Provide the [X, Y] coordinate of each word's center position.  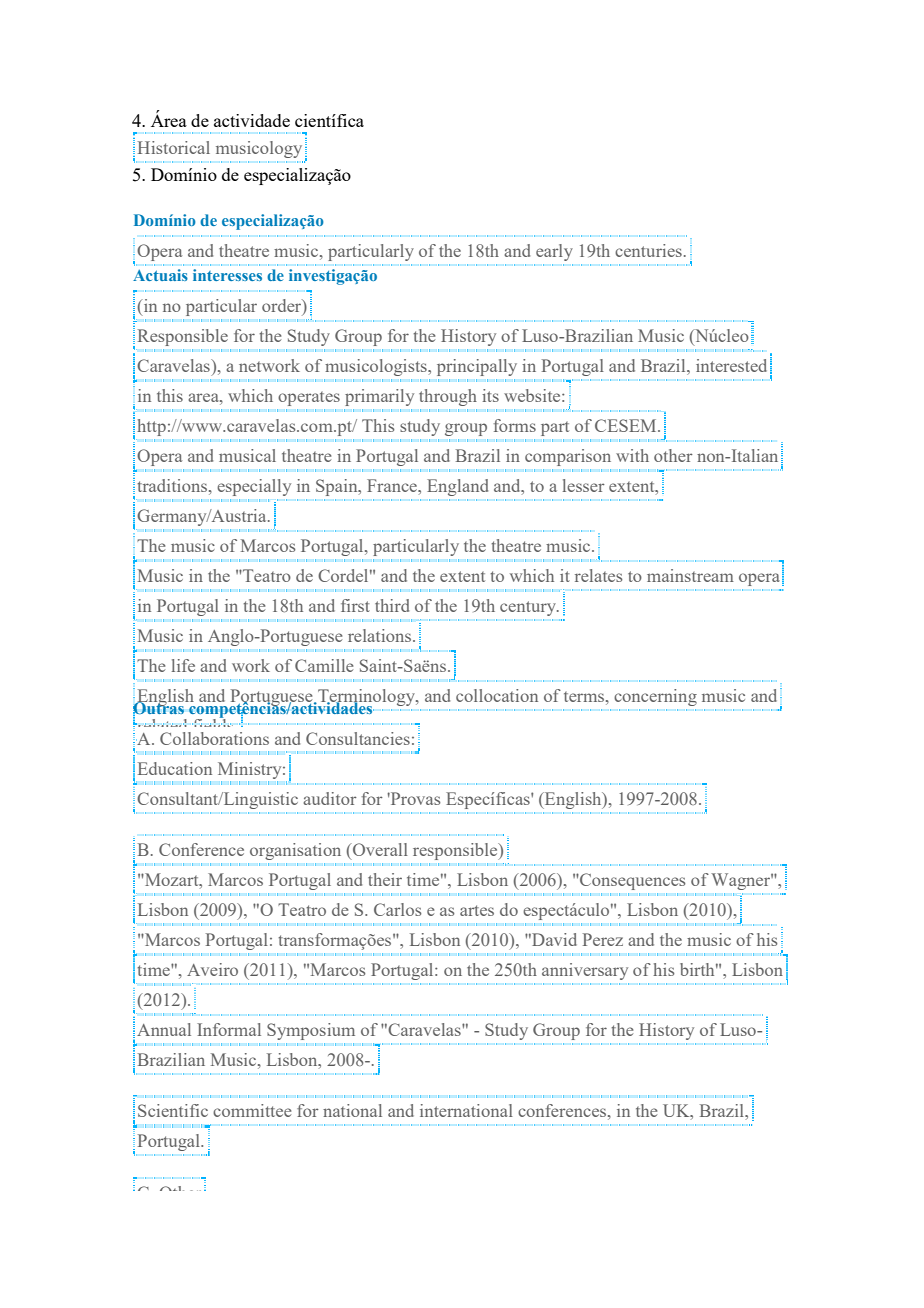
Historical [174, 147]
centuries [648, 250]
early [554, 252]
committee [252, 1110]
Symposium [311, 1031]
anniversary [585, 971]
